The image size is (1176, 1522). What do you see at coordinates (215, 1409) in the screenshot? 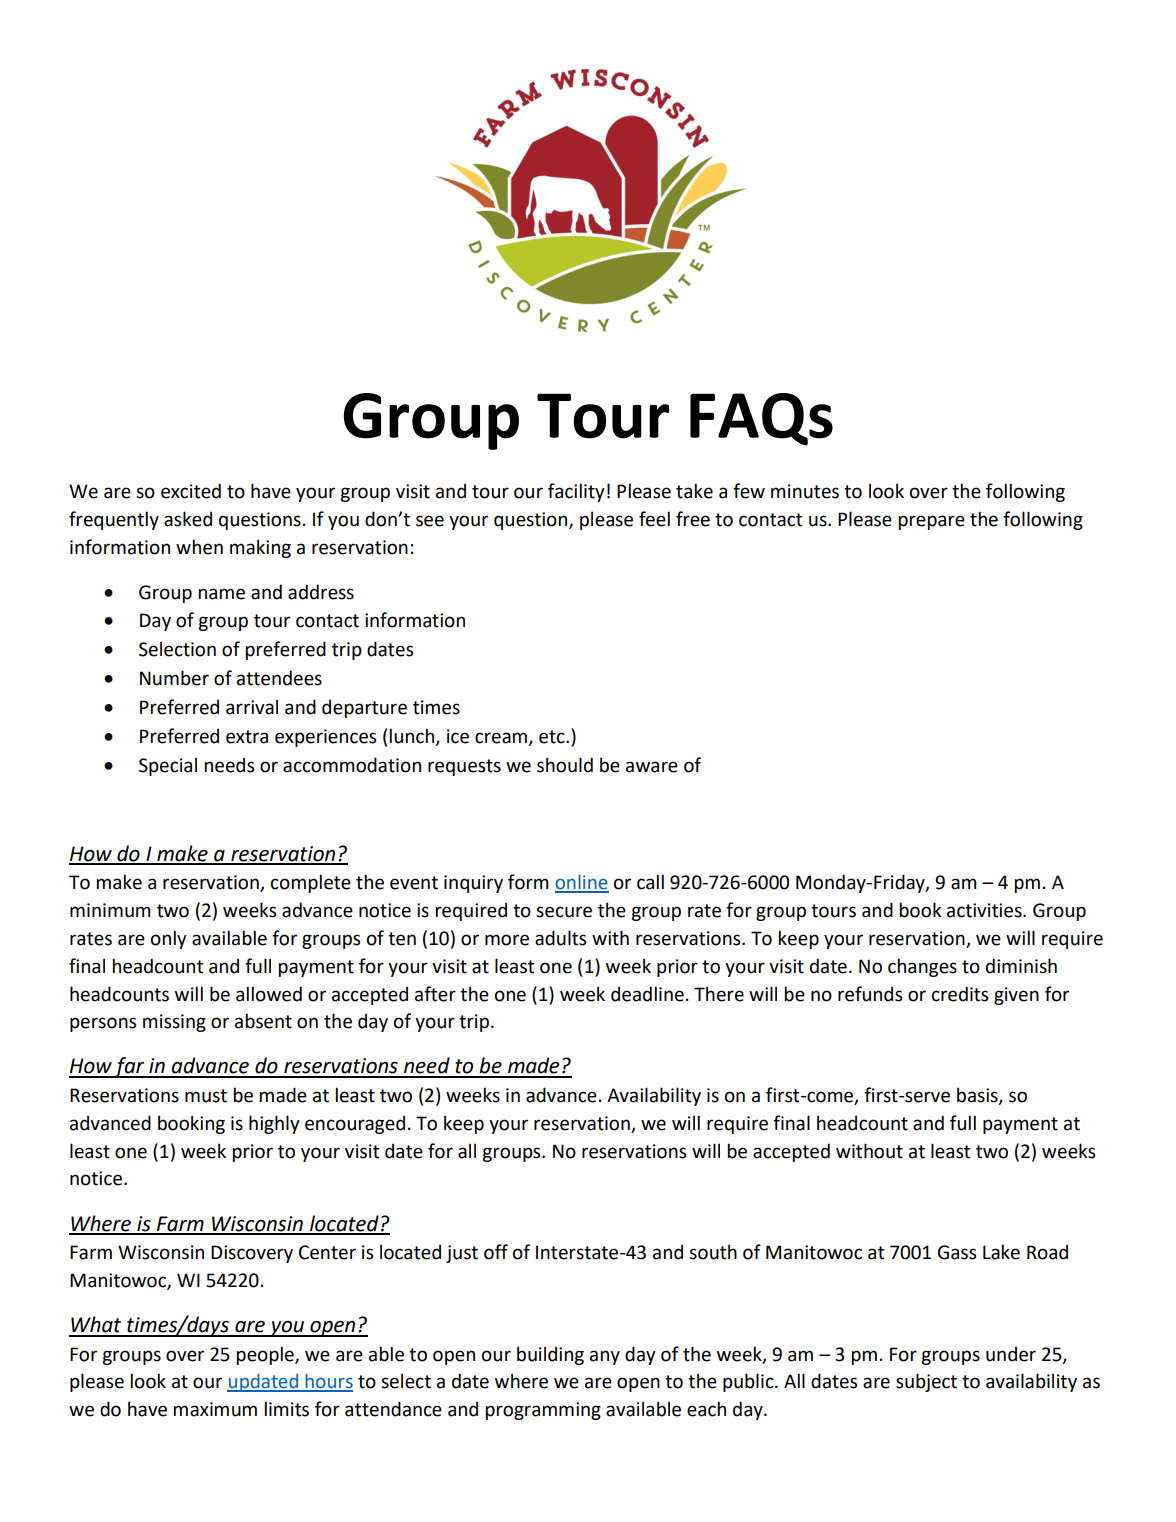
I see `maximum` at bounding box center [215, 1409].
